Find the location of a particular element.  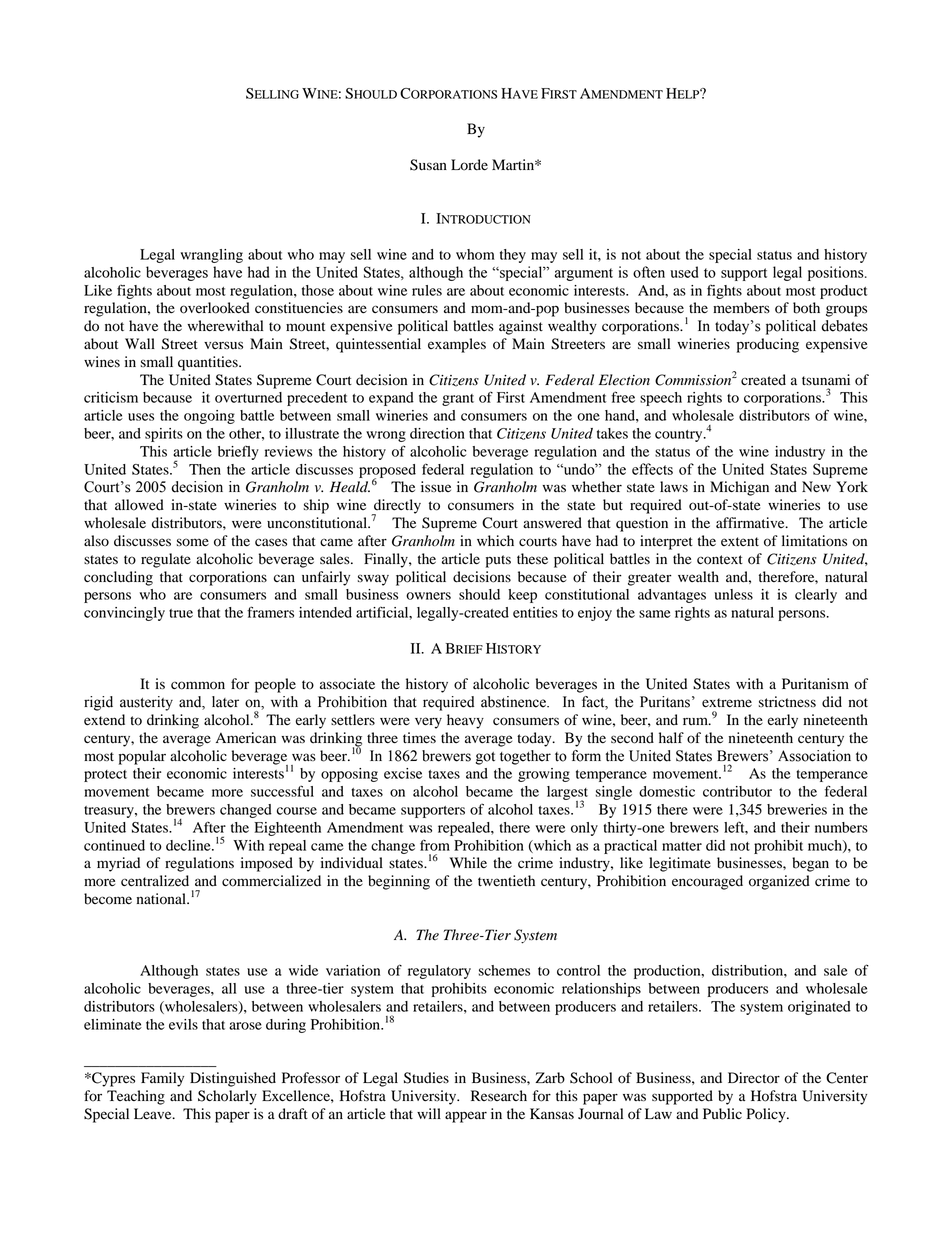

Then is located at coordinates (205, 469).
